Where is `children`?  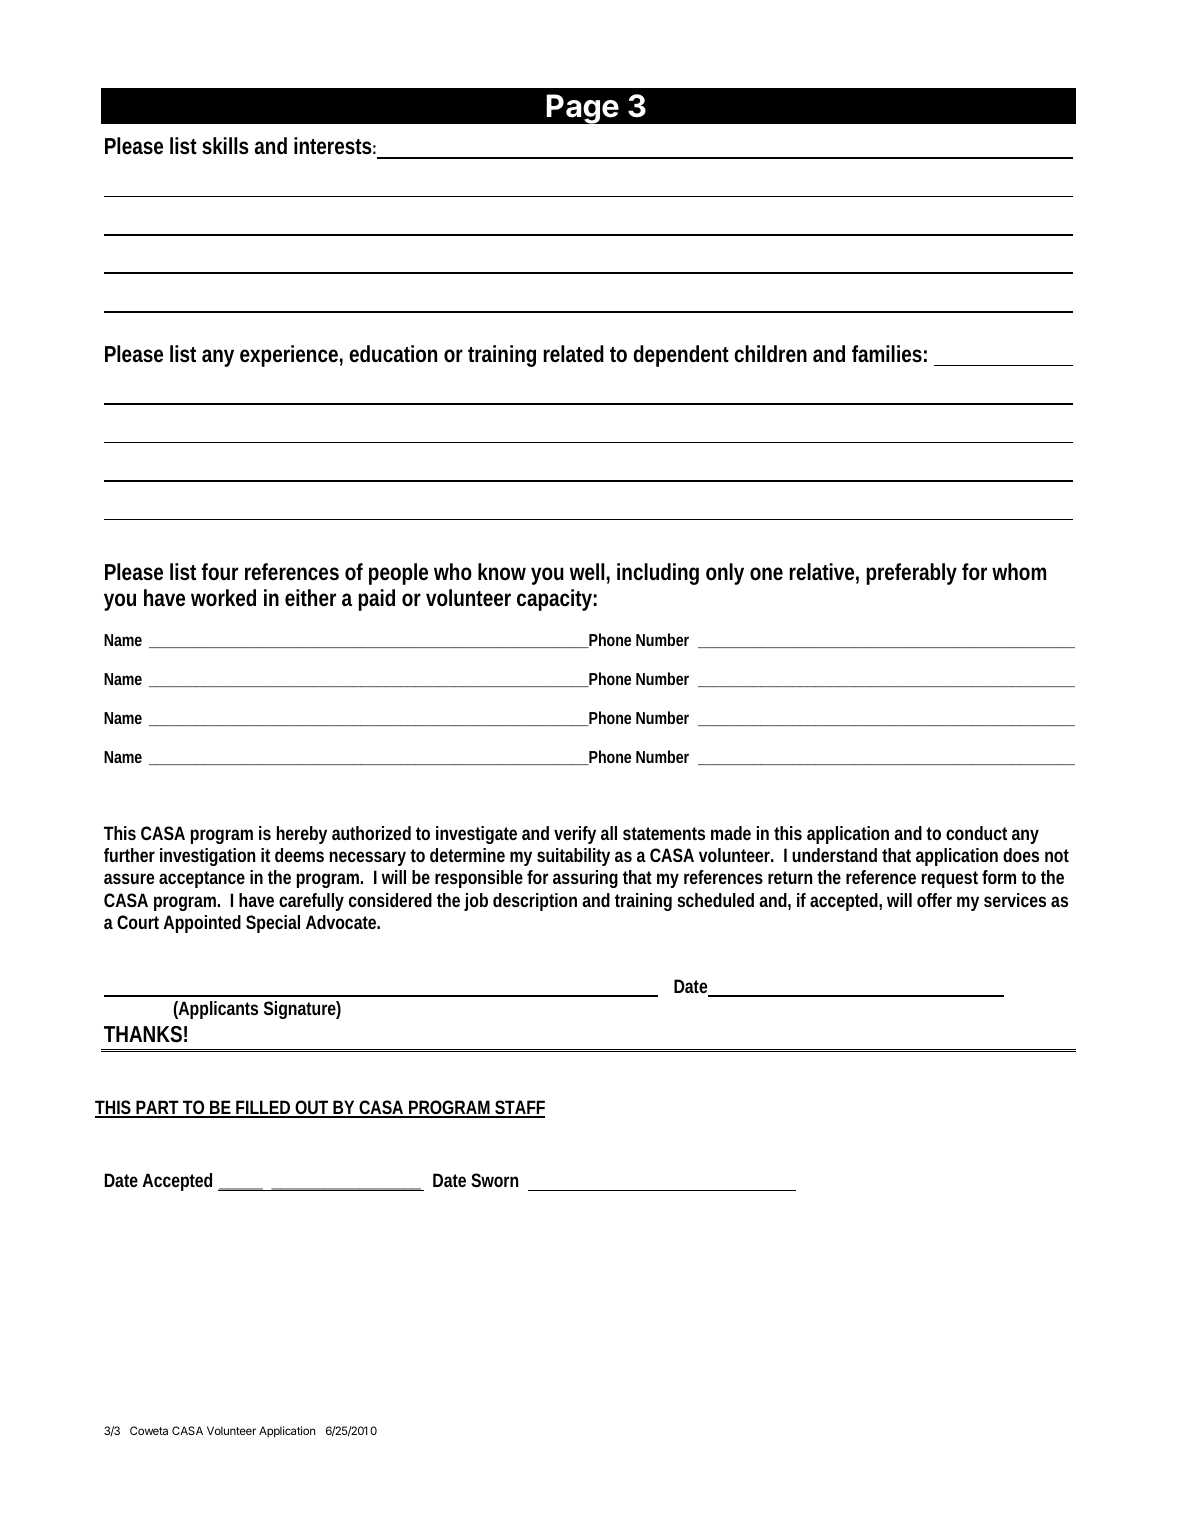 children is located at coordinates (770, 354).
